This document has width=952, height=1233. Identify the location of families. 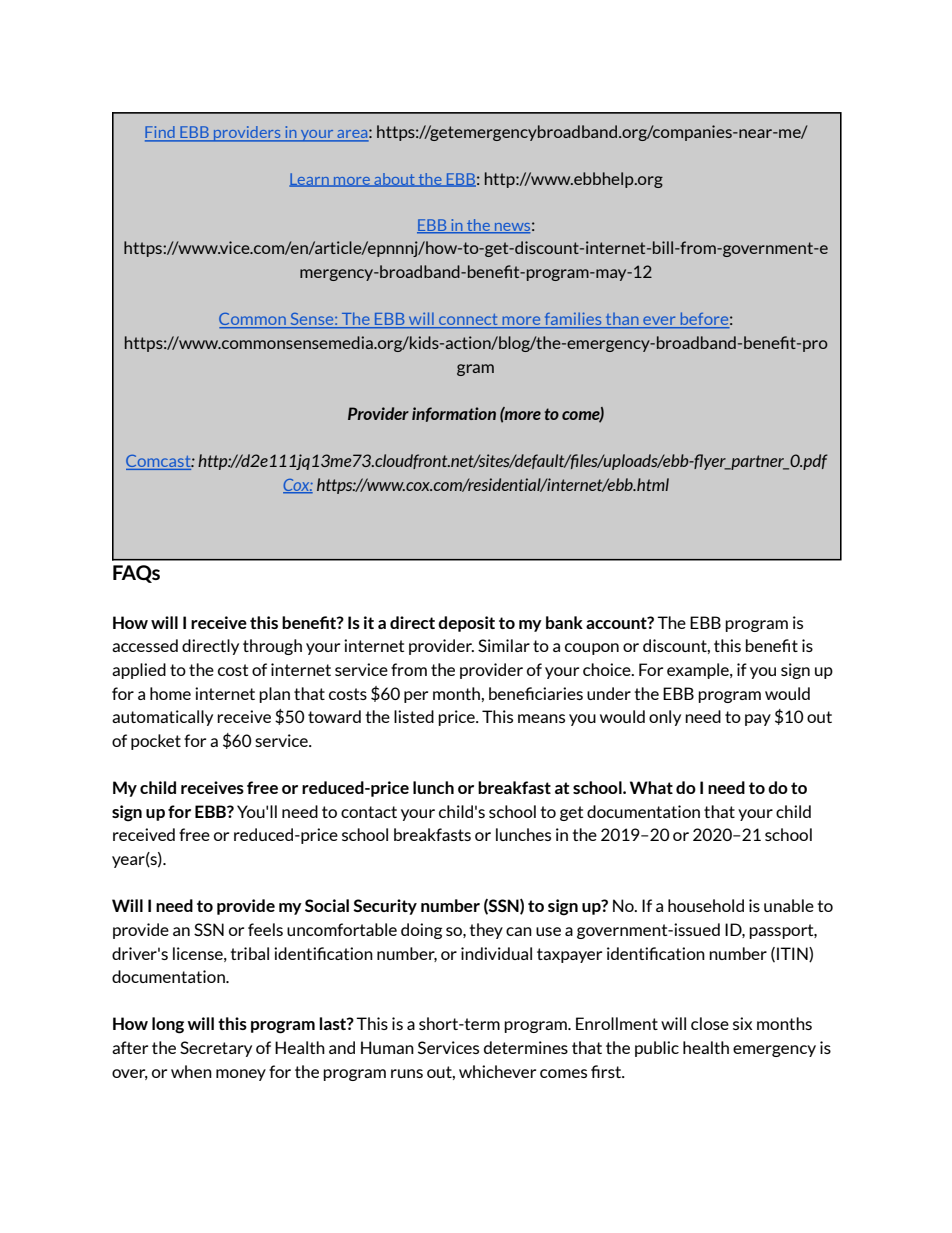
(573, 320).
